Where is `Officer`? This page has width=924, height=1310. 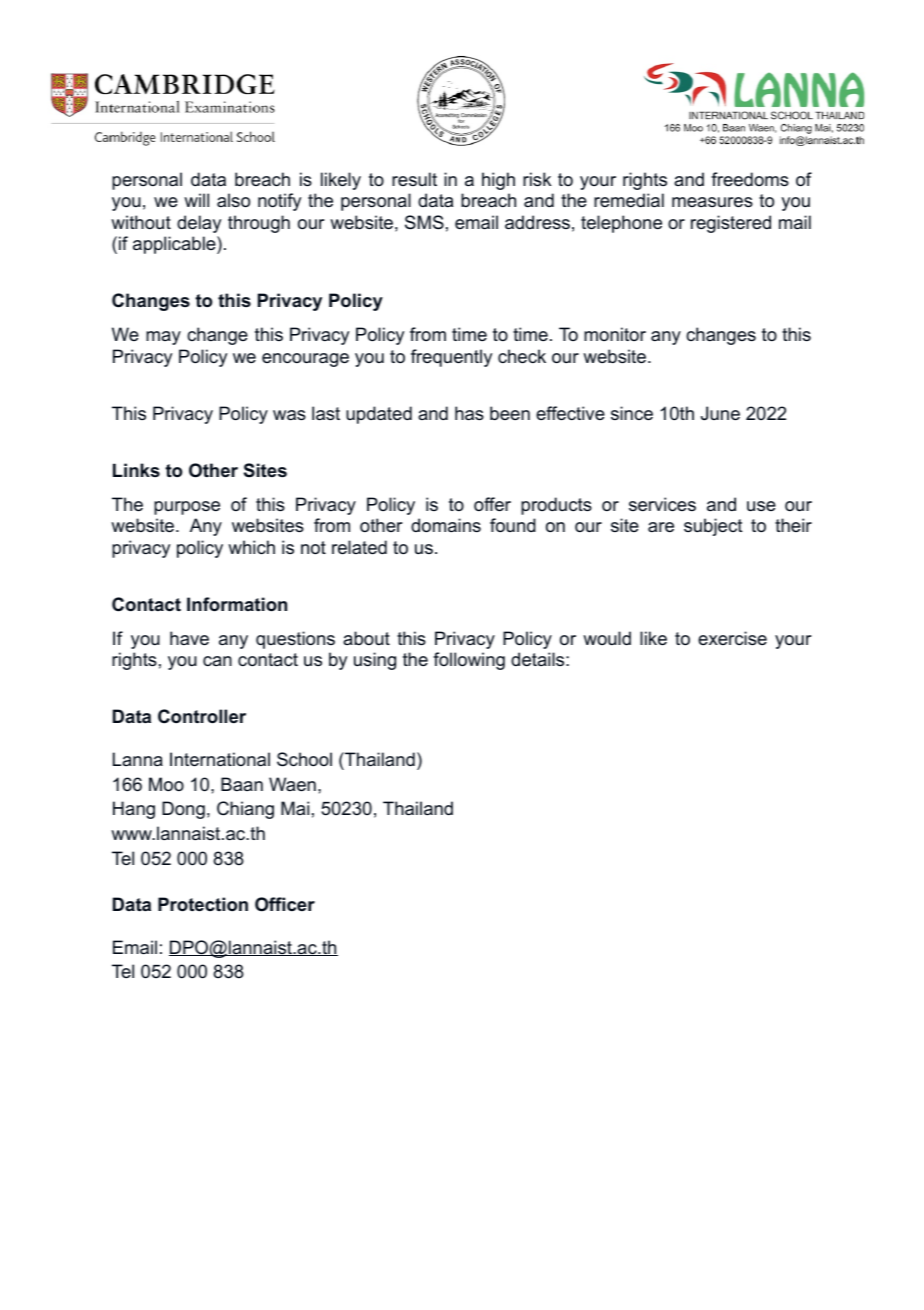 Officer is located at coordinates (285, 904).
